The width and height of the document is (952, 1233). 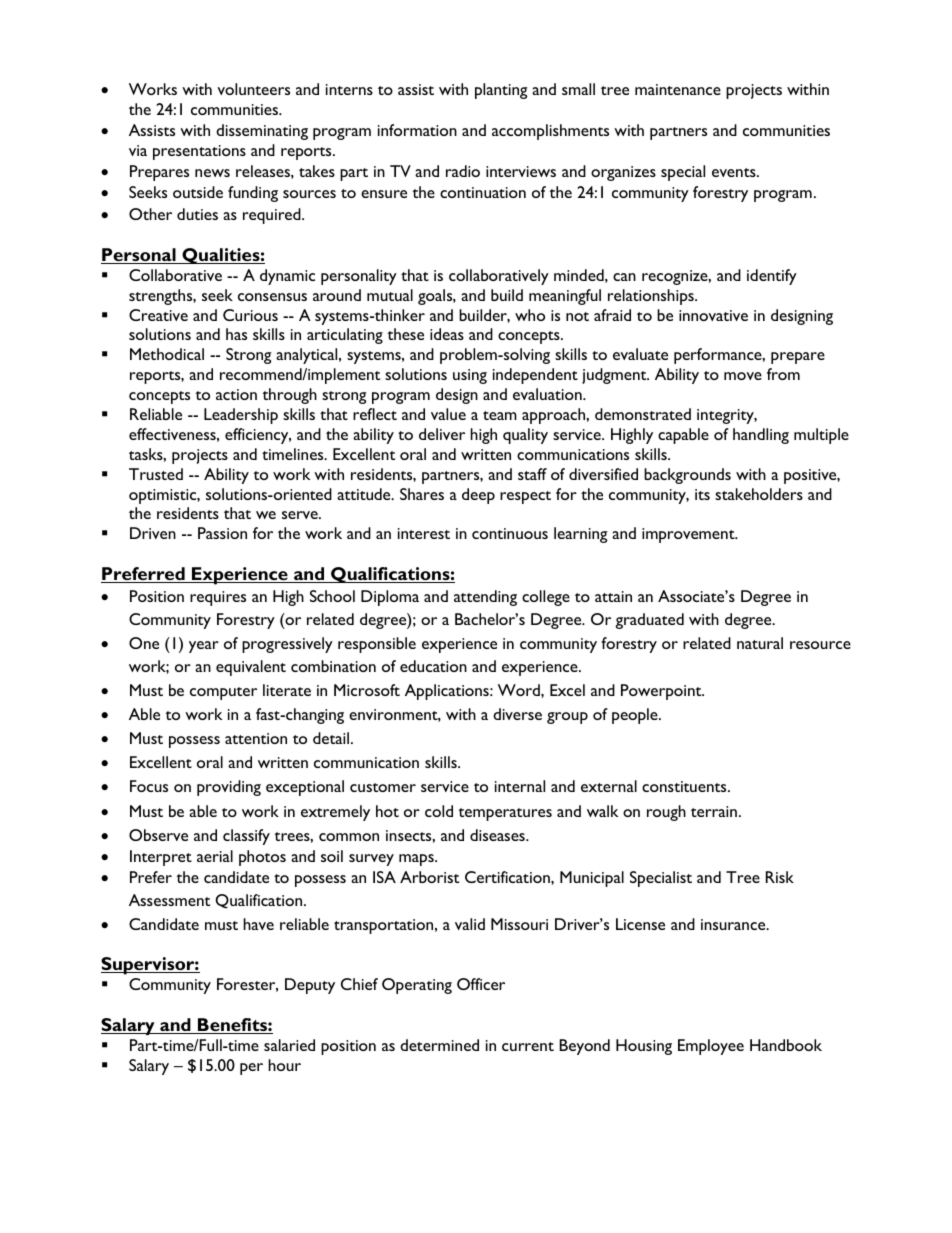 What do you see at coordinates (689, 535) in the document?
I see `improvement` at bounding box center [689, 535].
